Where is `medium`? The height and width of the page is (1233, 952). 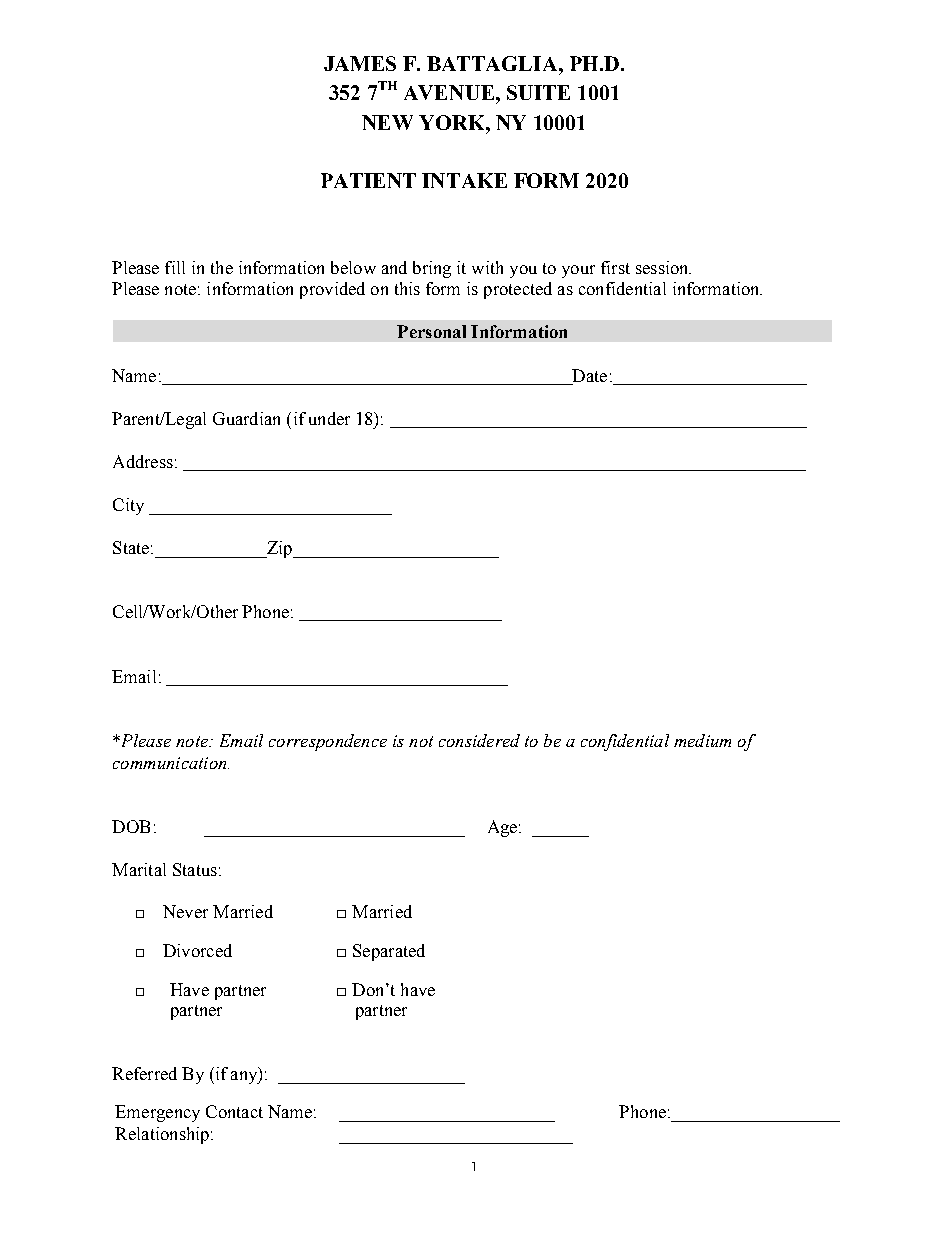 medium is located at coordinates (702, 740).
